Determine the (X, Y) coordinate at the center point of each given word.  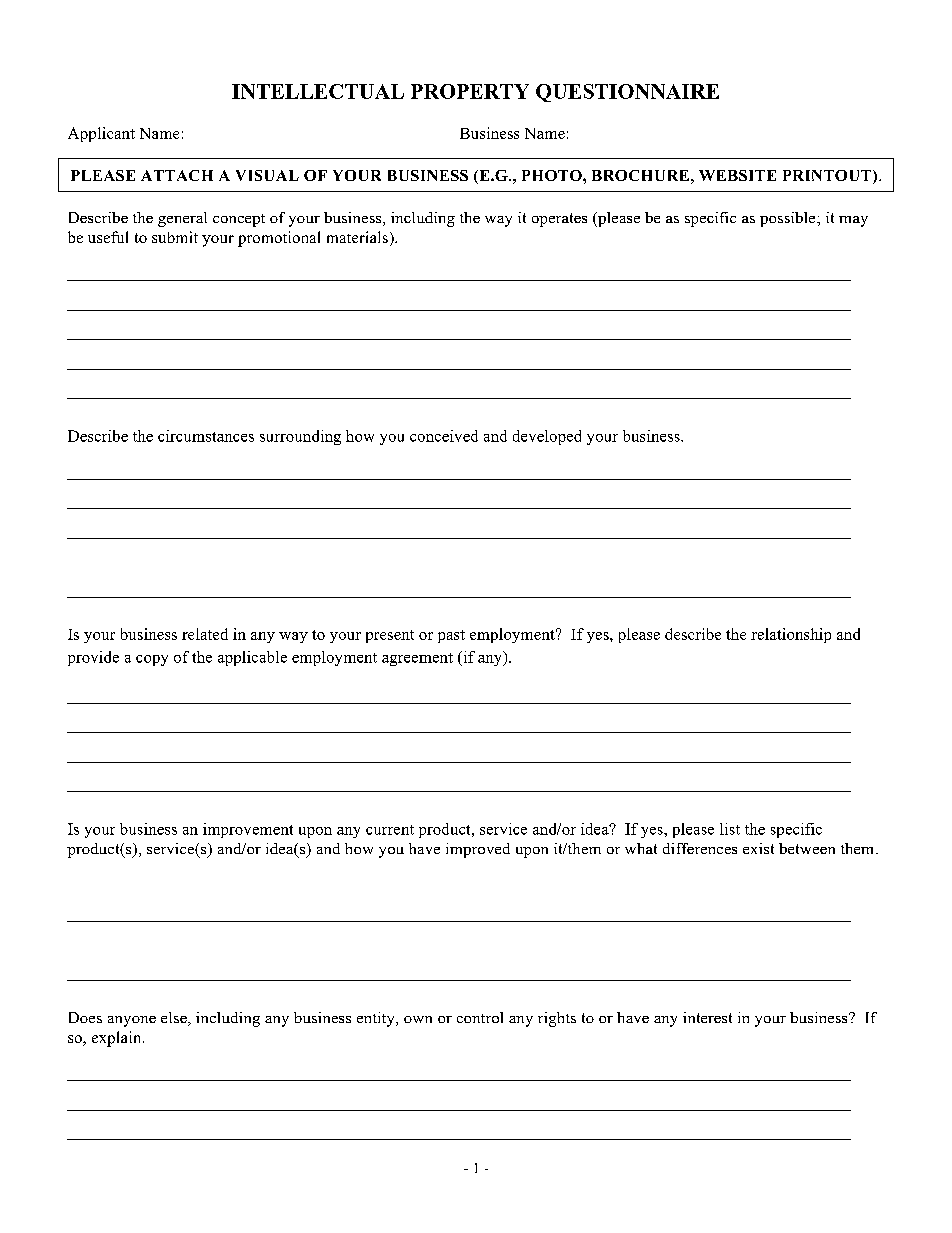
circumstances (206, 436)
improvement (248, 830)
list (730, 829)
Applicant (101, 134)
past (451, 636)
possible (789, 219)
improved (478, 850)
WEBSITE (737, 175)
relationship (791, 635)
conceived (444, 436)
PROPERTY (470, 91)
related (205, 634)
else (175, 1019)
